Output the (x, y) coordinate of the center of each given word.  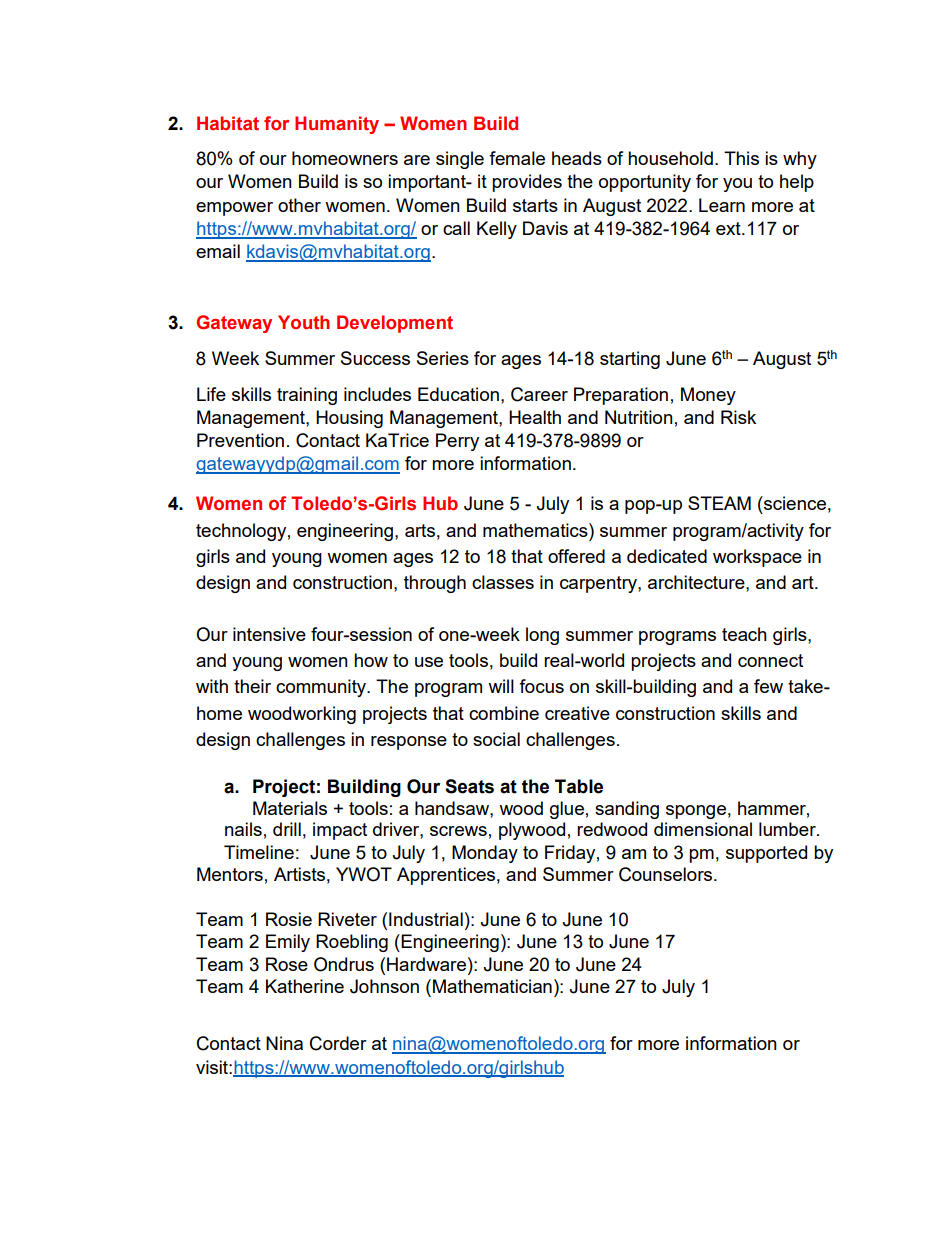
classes (503, 582)
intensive (269, 634)
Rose (287, 964)
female (517, 158)
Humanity (337, 125)
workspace (757, 558)
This (741, 158)
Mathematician (492, 986)
